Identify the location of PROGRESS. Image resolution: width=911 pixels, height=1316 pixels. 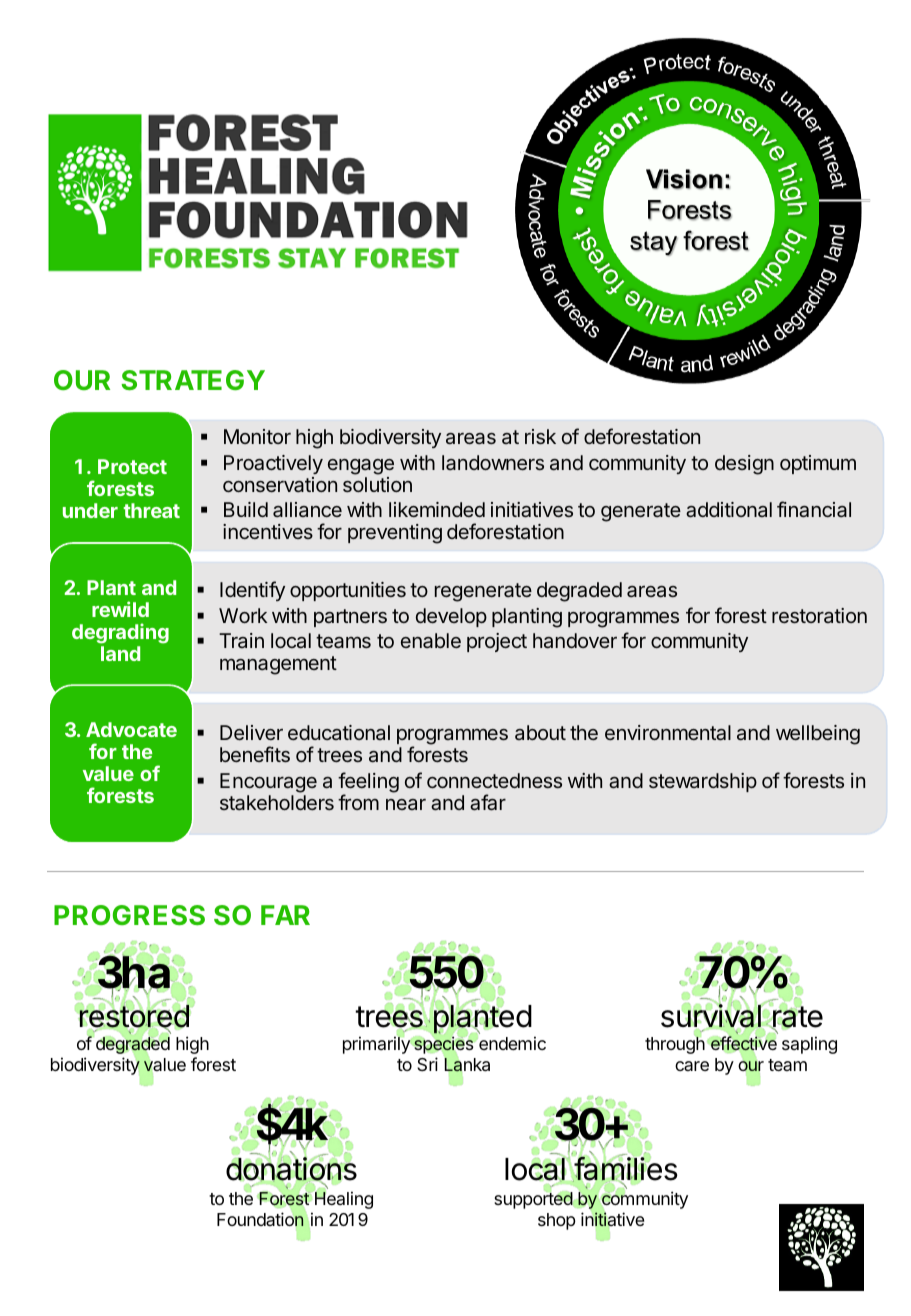
(129, 915).
